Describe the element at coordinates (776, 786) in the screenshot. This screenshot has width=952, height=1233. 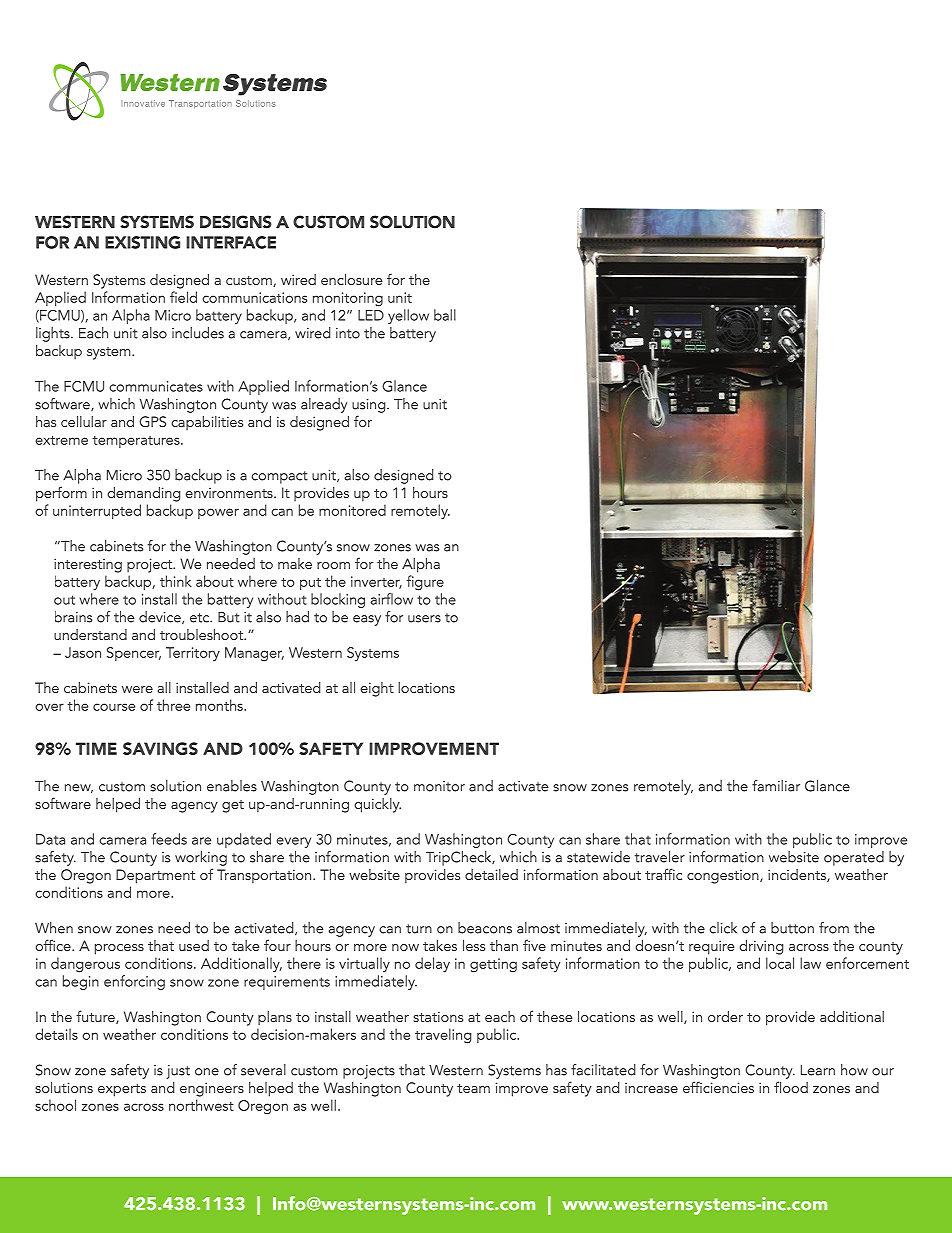
I see `familiar` at that location.
